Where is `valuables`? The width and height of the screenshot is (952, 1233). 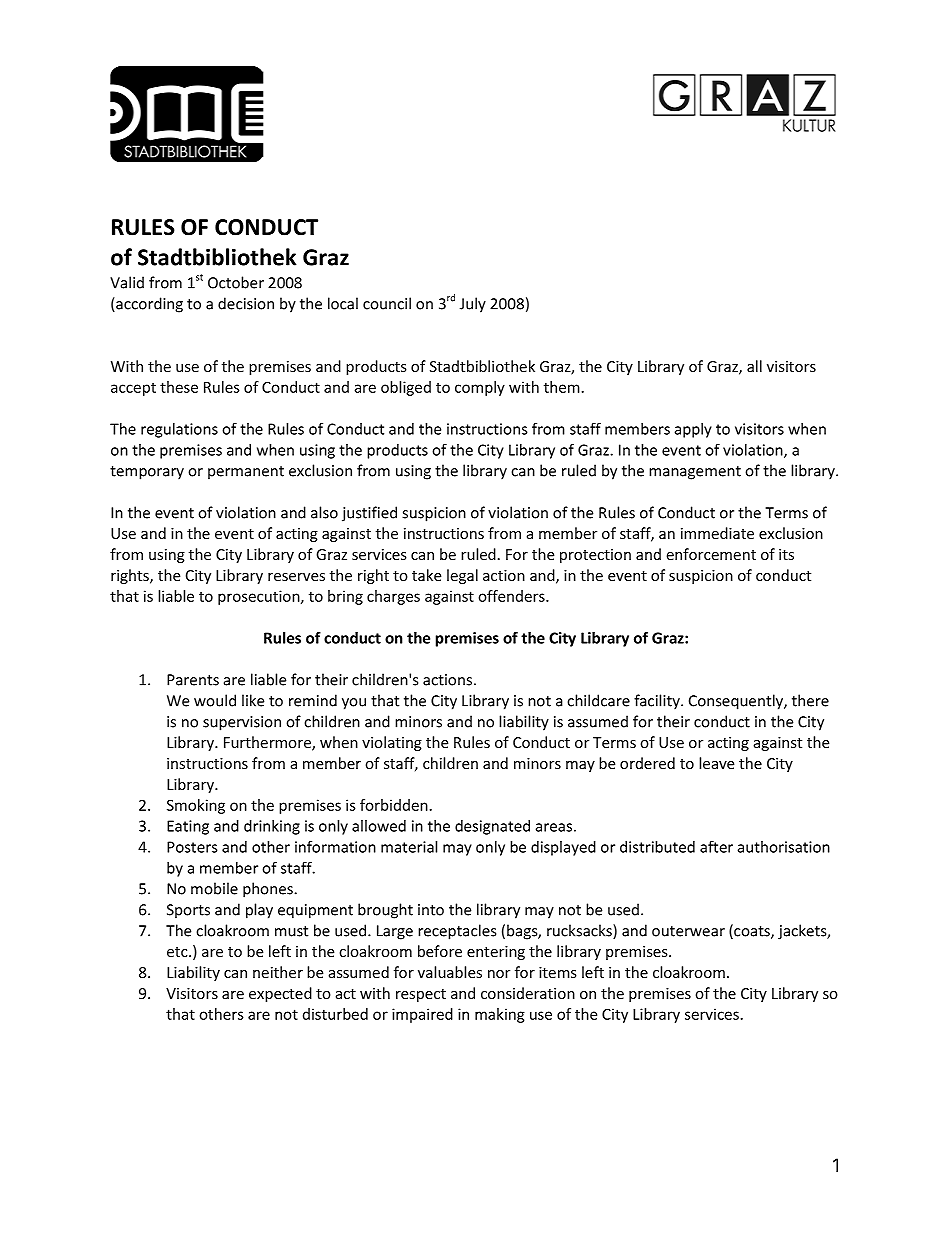 valuables is located at coordinates (450, 972).
